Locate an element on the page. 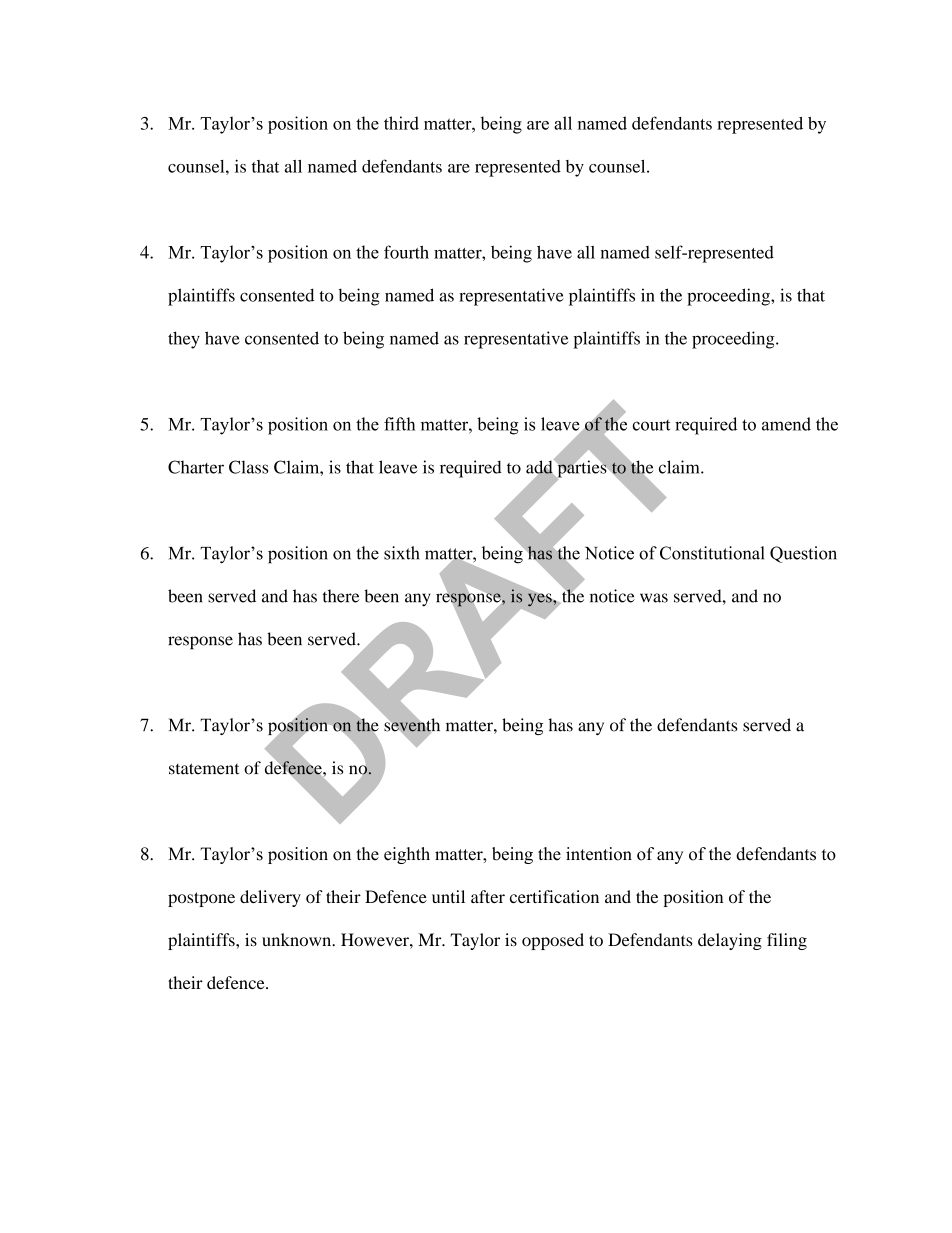 This image has height=1233, width=952. Class is located at coordinates (248, 467).
